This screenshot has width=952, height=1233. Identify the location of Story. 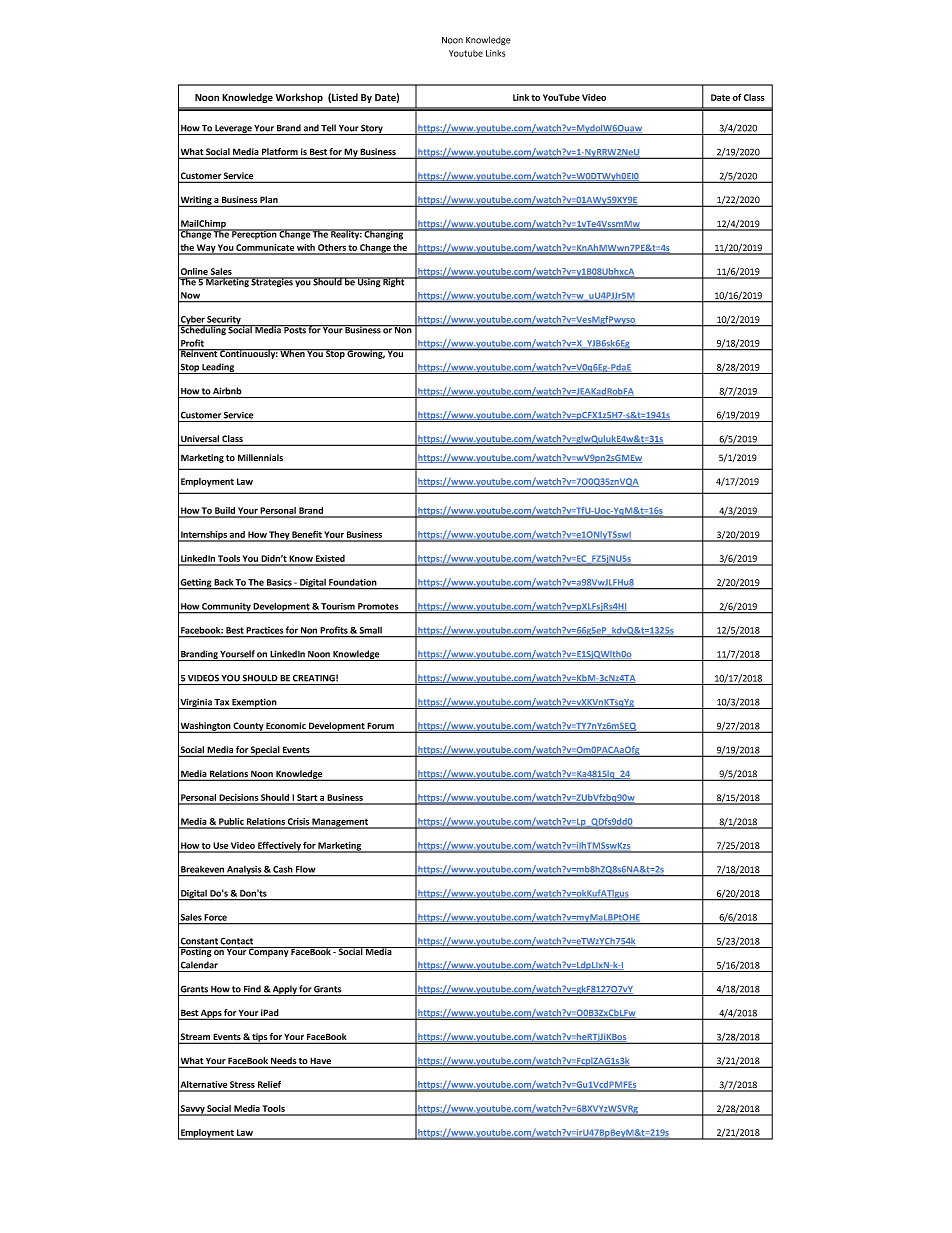
(372, 129).
